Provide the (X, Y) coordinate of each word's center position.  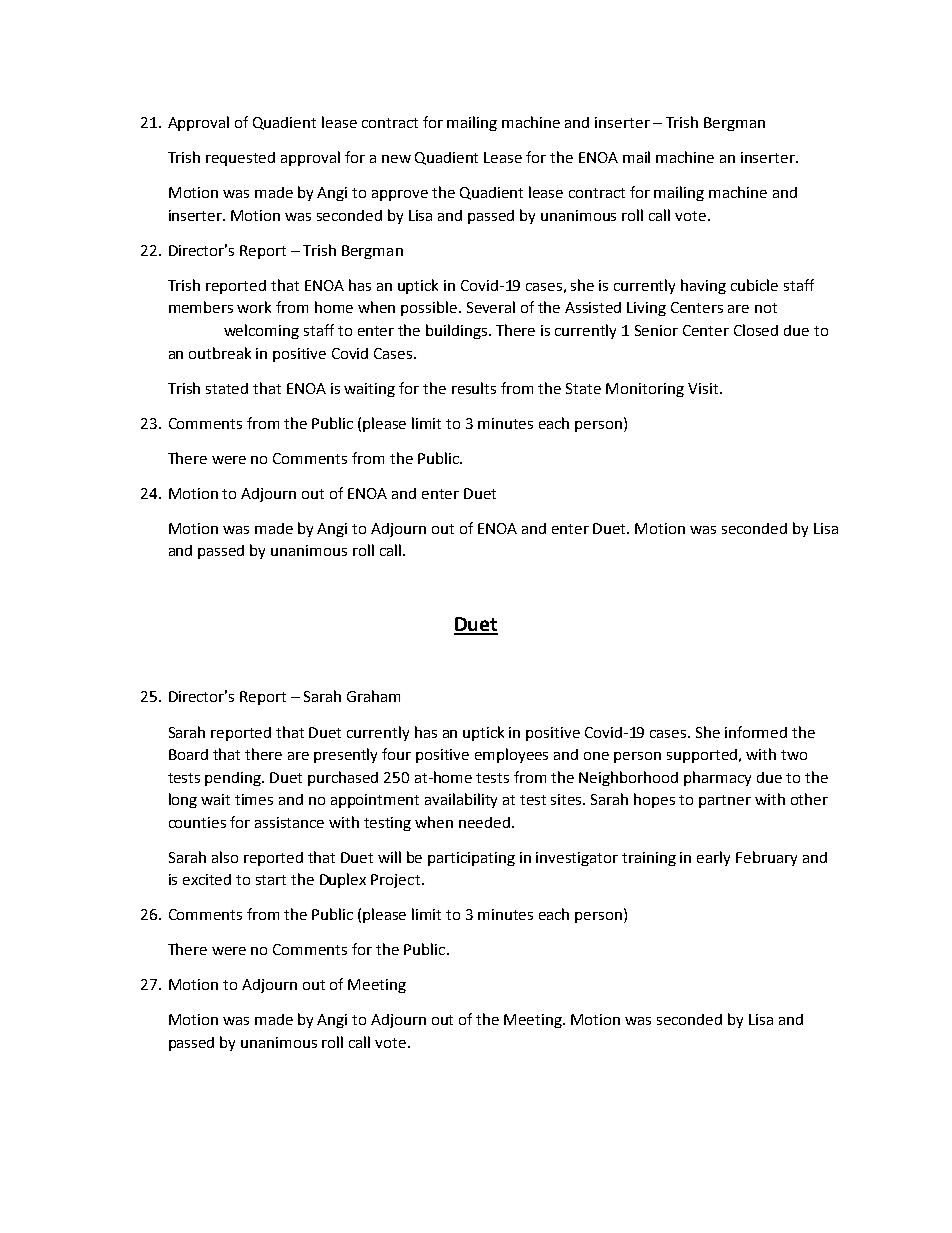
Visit (703, 388)
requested (240, 159)
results (474, 388)
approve (400, 195)
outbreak (220, 353)
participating (471, 859)
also (225, 857)
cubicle (754, 285)
